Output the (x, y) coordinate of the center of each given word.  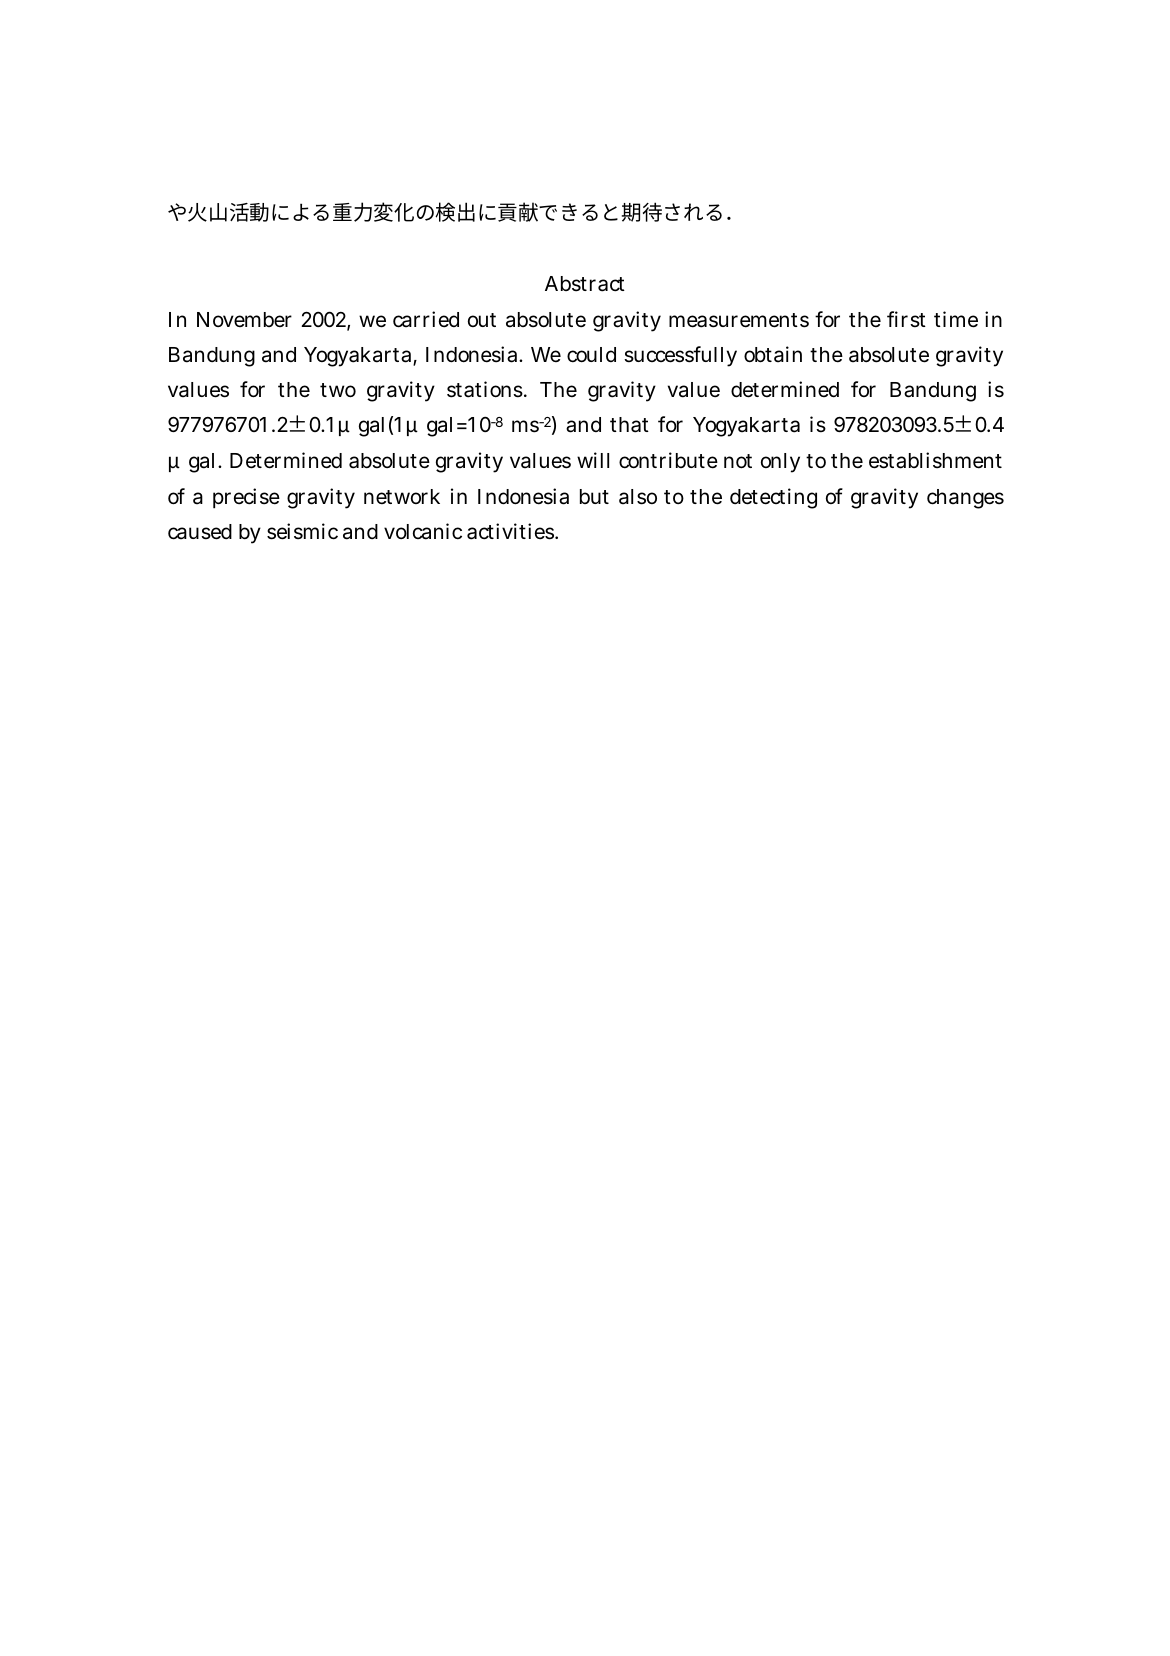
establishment (935, 460)
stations (486, 389)
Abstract (585, 284)
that (629, 425)
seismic (302, 531)
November (244, 319)
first (906, 319)
